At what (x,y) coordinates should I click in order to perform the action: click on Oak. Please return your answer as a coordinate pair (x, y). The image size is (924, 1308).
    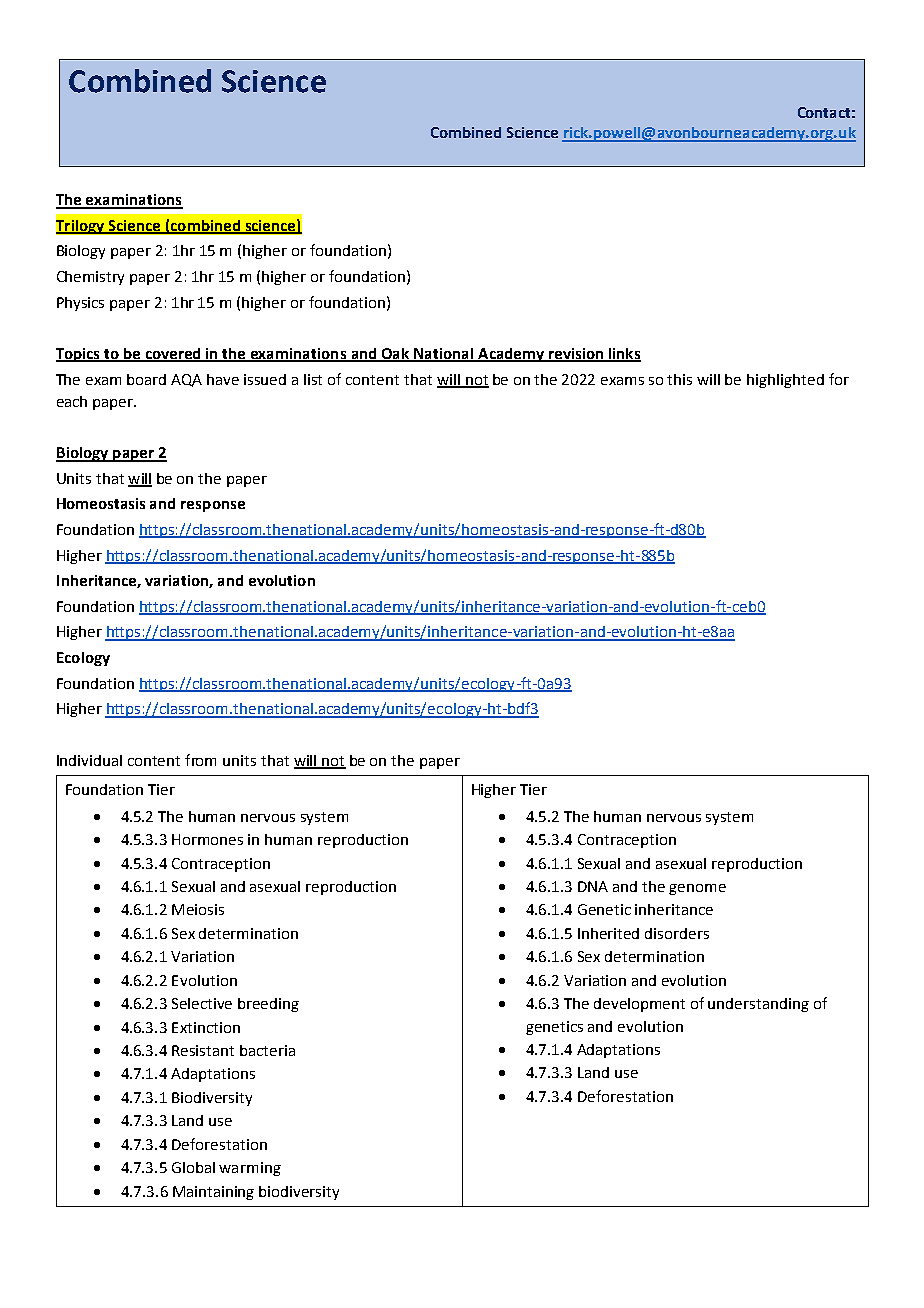
    Looking at the image, I should click on (396, 355).
